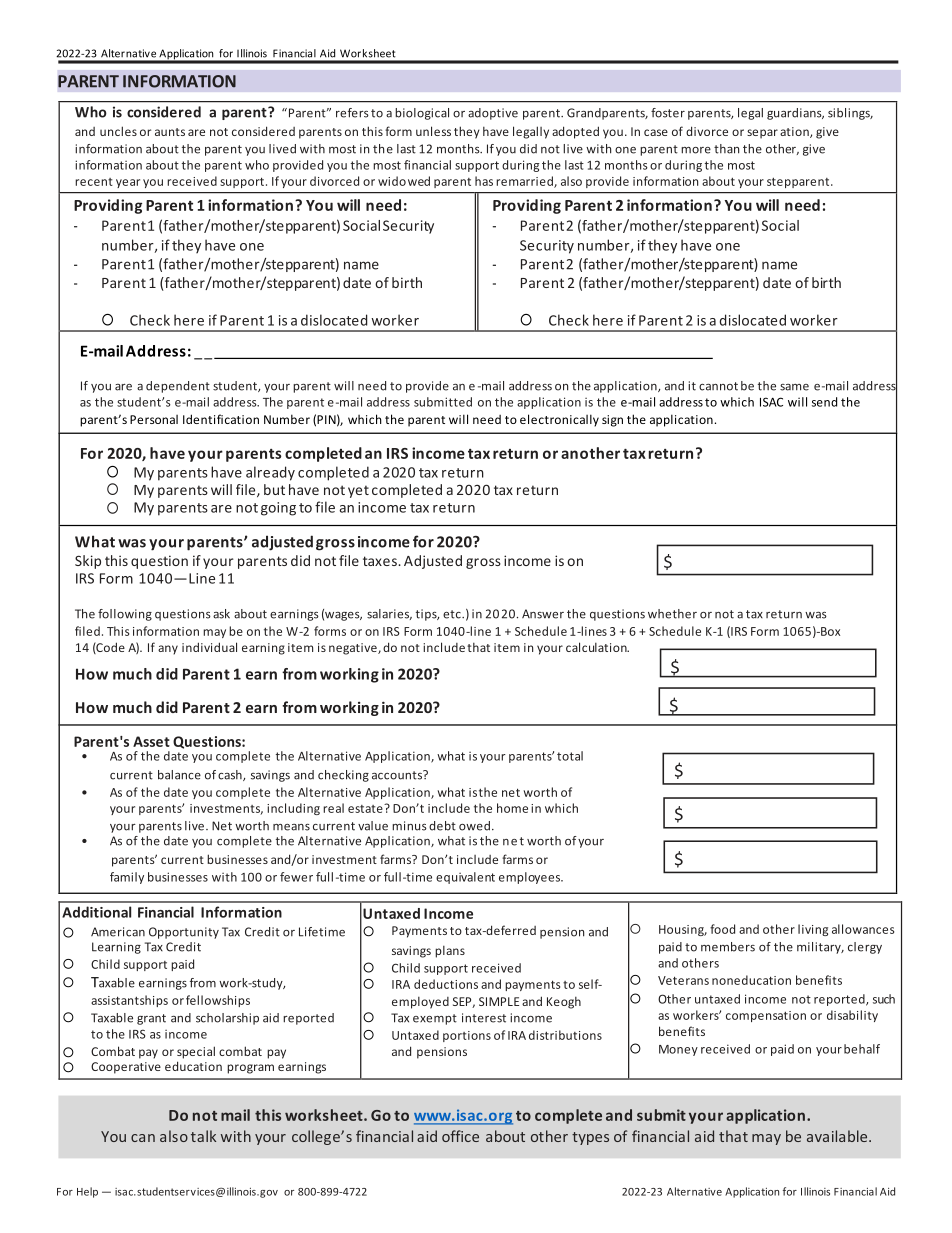  What do you see at coordinates (460, 1136) in the screenshot?
I see `office` at bounding box center [460, 1136].
